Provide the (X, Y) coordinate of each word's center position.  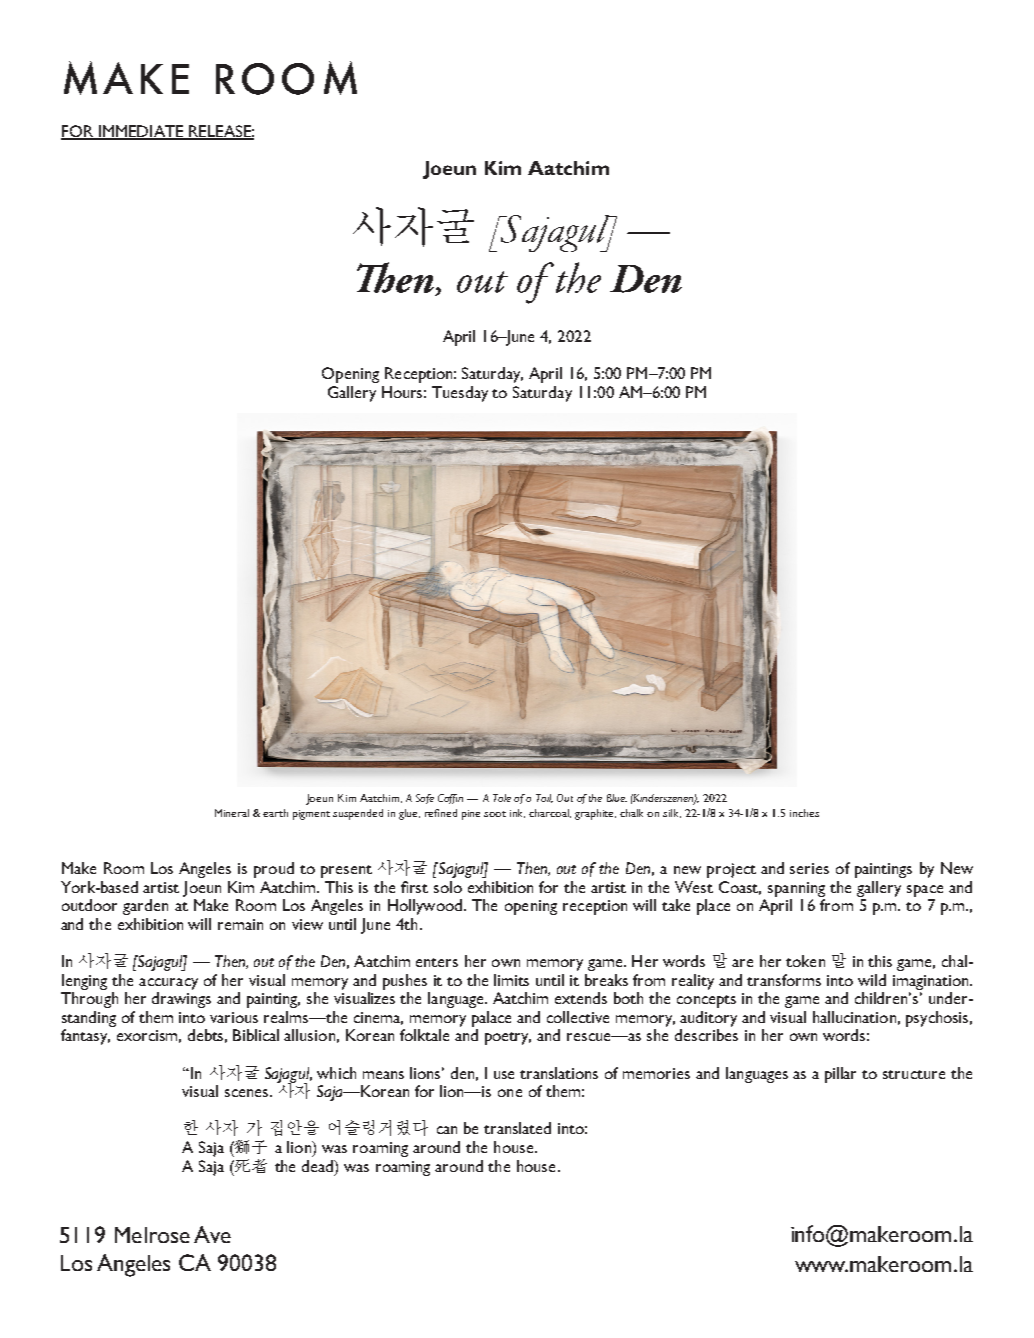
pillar (840, 1075)
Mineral (232, 813)
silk (672, 813)
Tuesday (460, 394)
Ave (212, 1234)
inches (804, 813)
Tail (544, 798)
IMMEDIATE (140, 132)
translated (517, 1128)
